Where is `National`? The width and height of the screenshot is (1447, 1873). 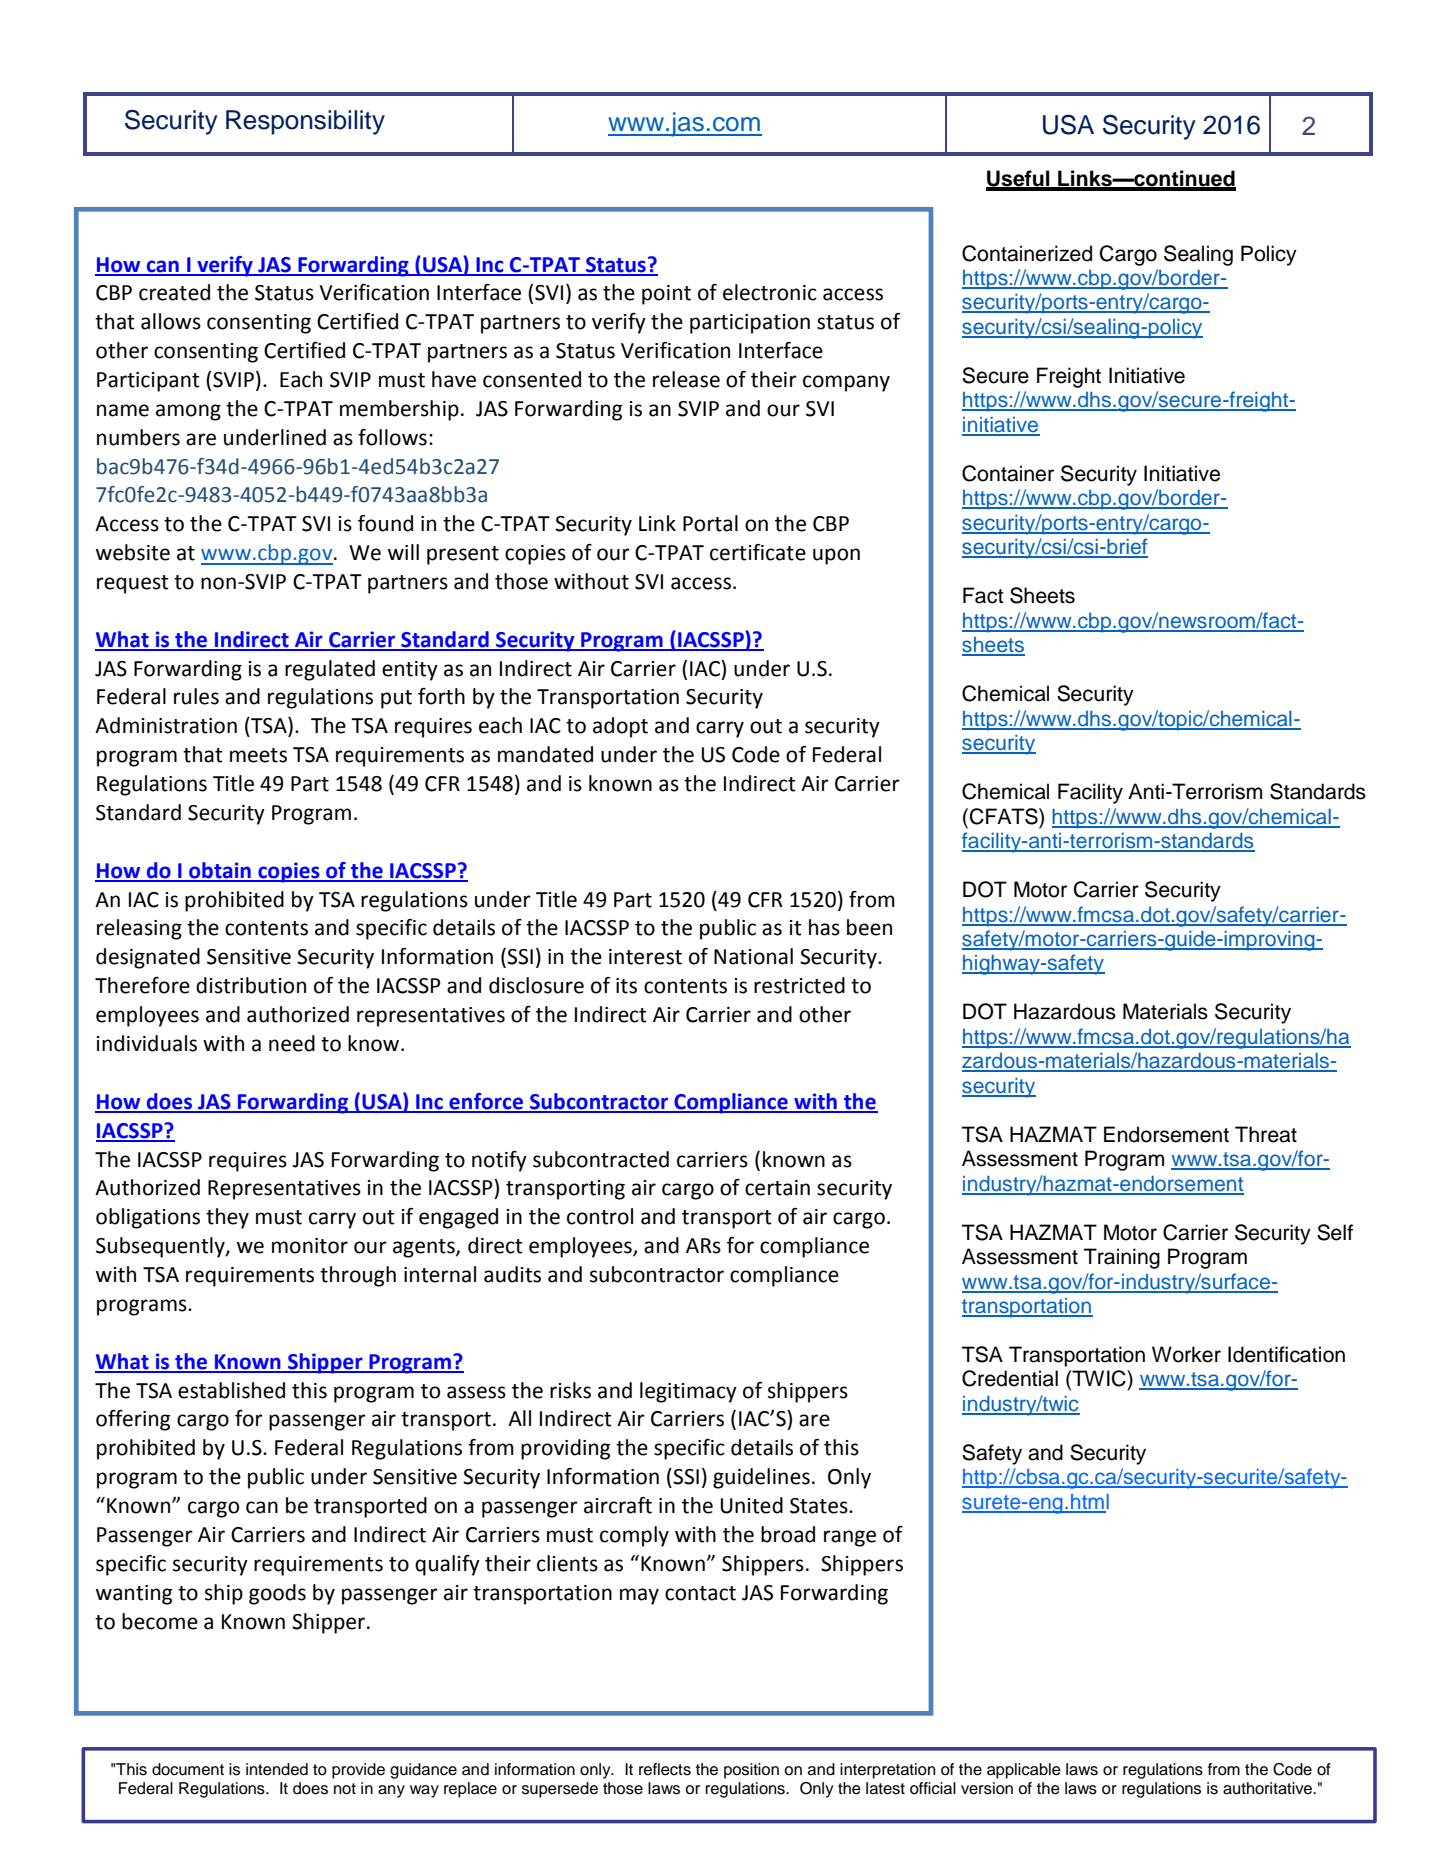 National is located at coordinates (753, 956).
